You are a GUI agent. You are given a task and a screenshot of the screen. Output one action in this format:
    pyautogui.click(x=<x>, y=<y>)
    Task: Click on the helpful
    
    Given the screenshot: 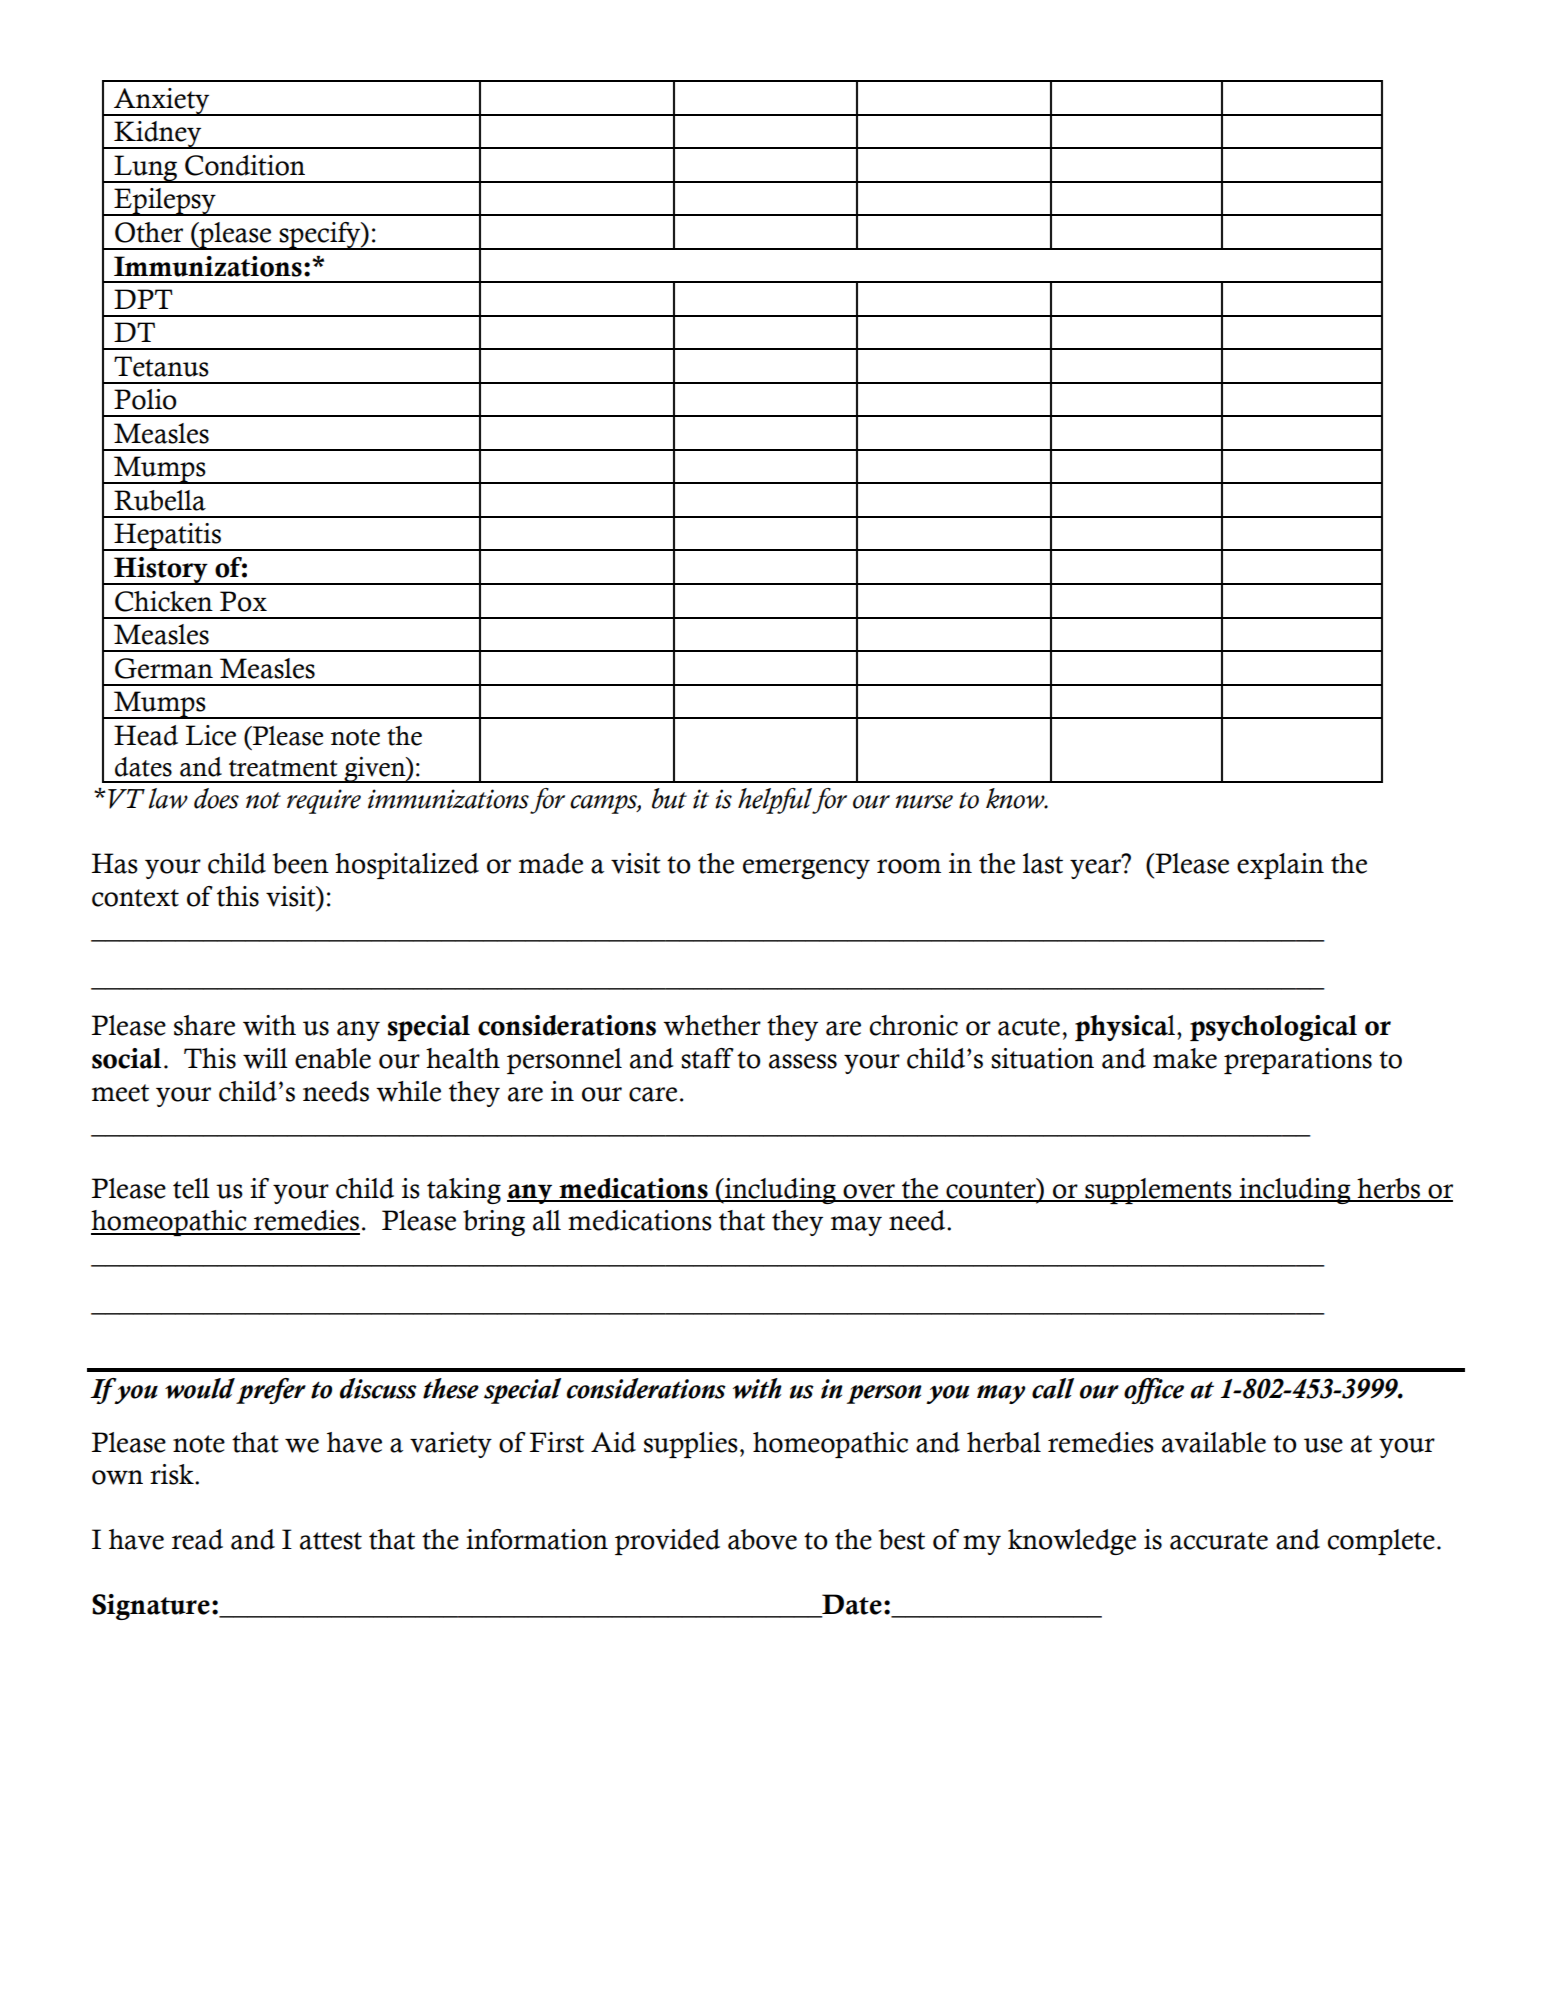 What is the action you would take?
    pyautogui.click(x=775, y=801)
